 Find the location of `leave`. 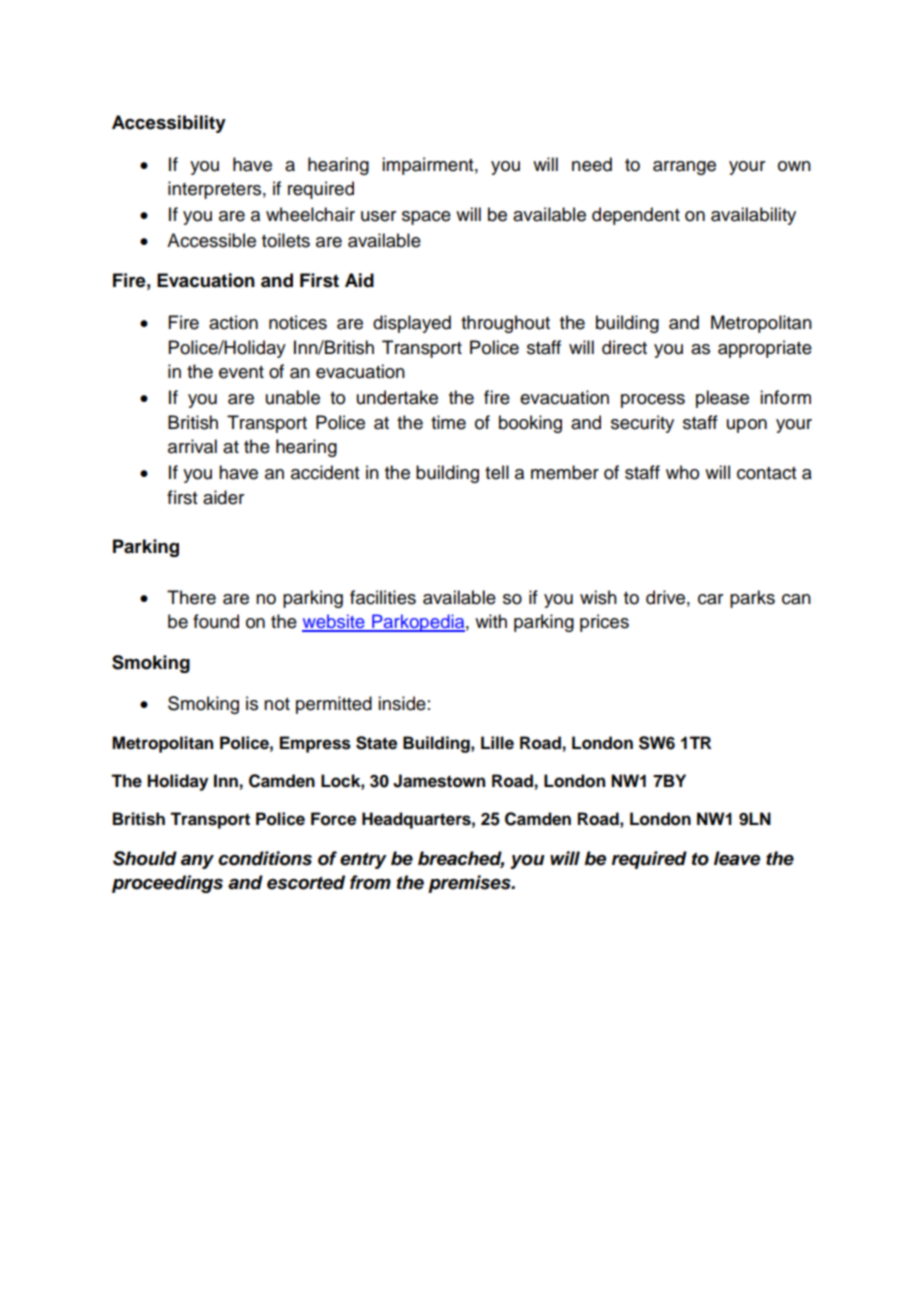

leave is located at coordinates (737, 858).
